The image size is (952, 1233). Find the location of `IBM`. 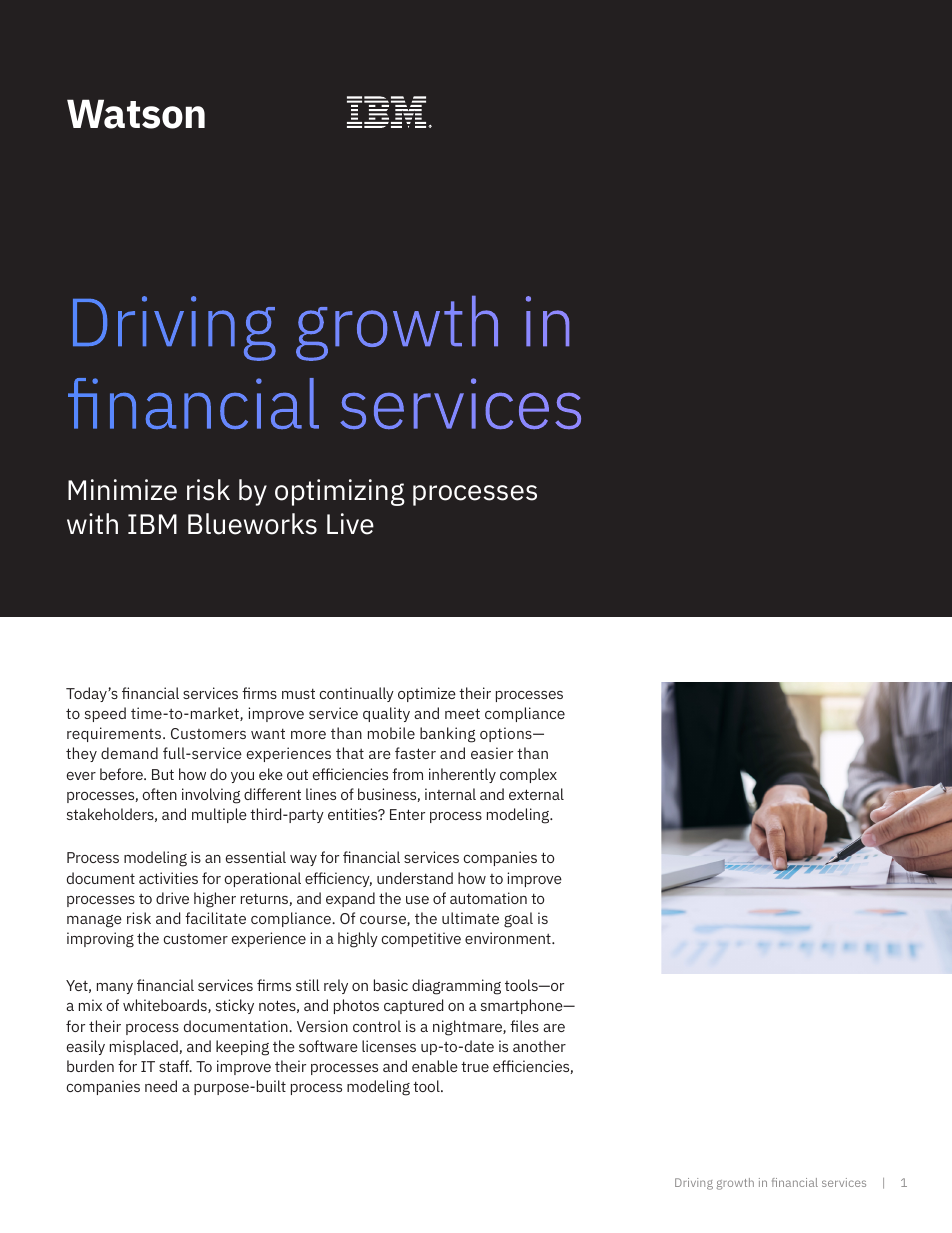

IBM is located at coordinates (152, 524).
